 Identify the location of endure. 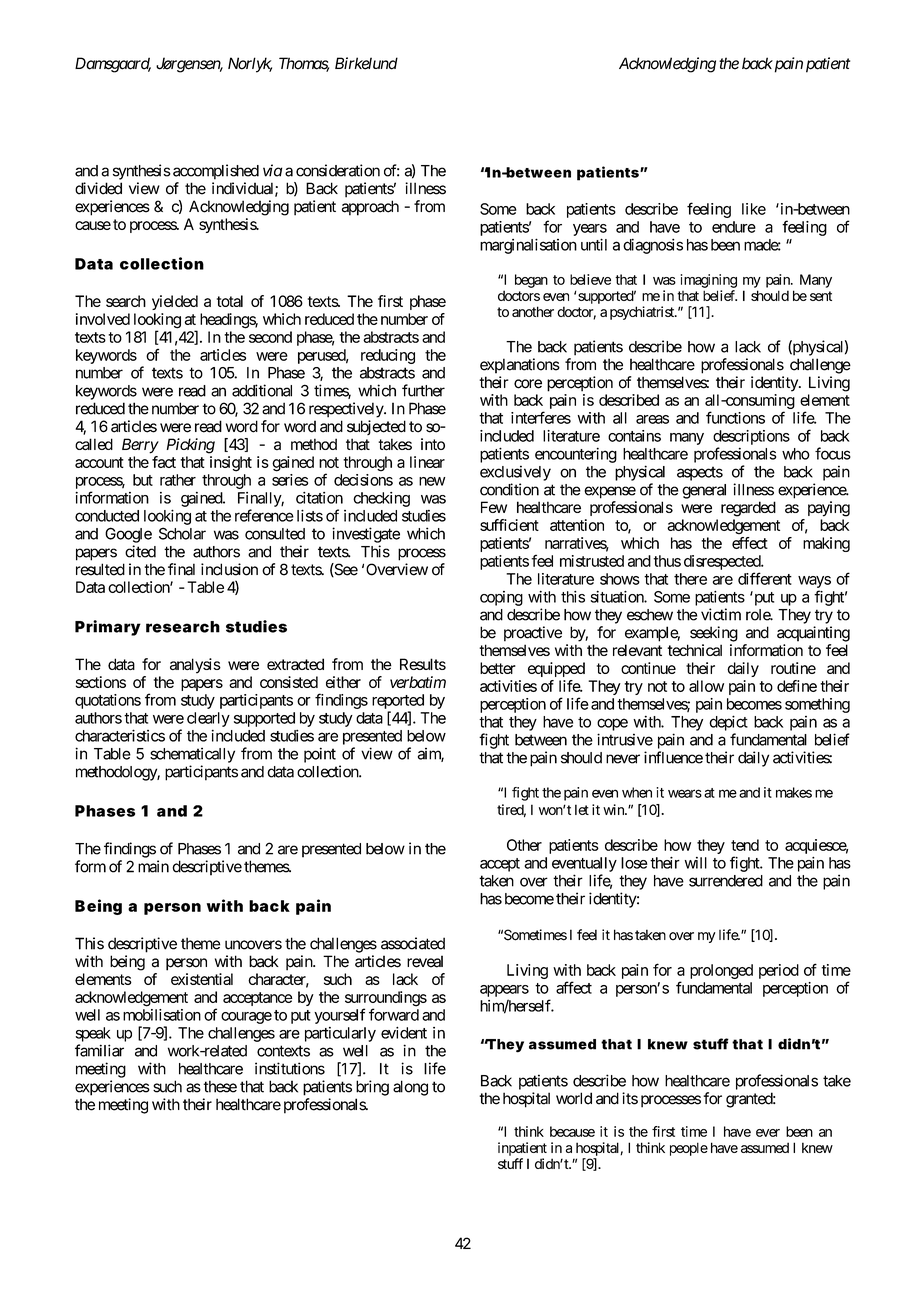
(734, 227).
